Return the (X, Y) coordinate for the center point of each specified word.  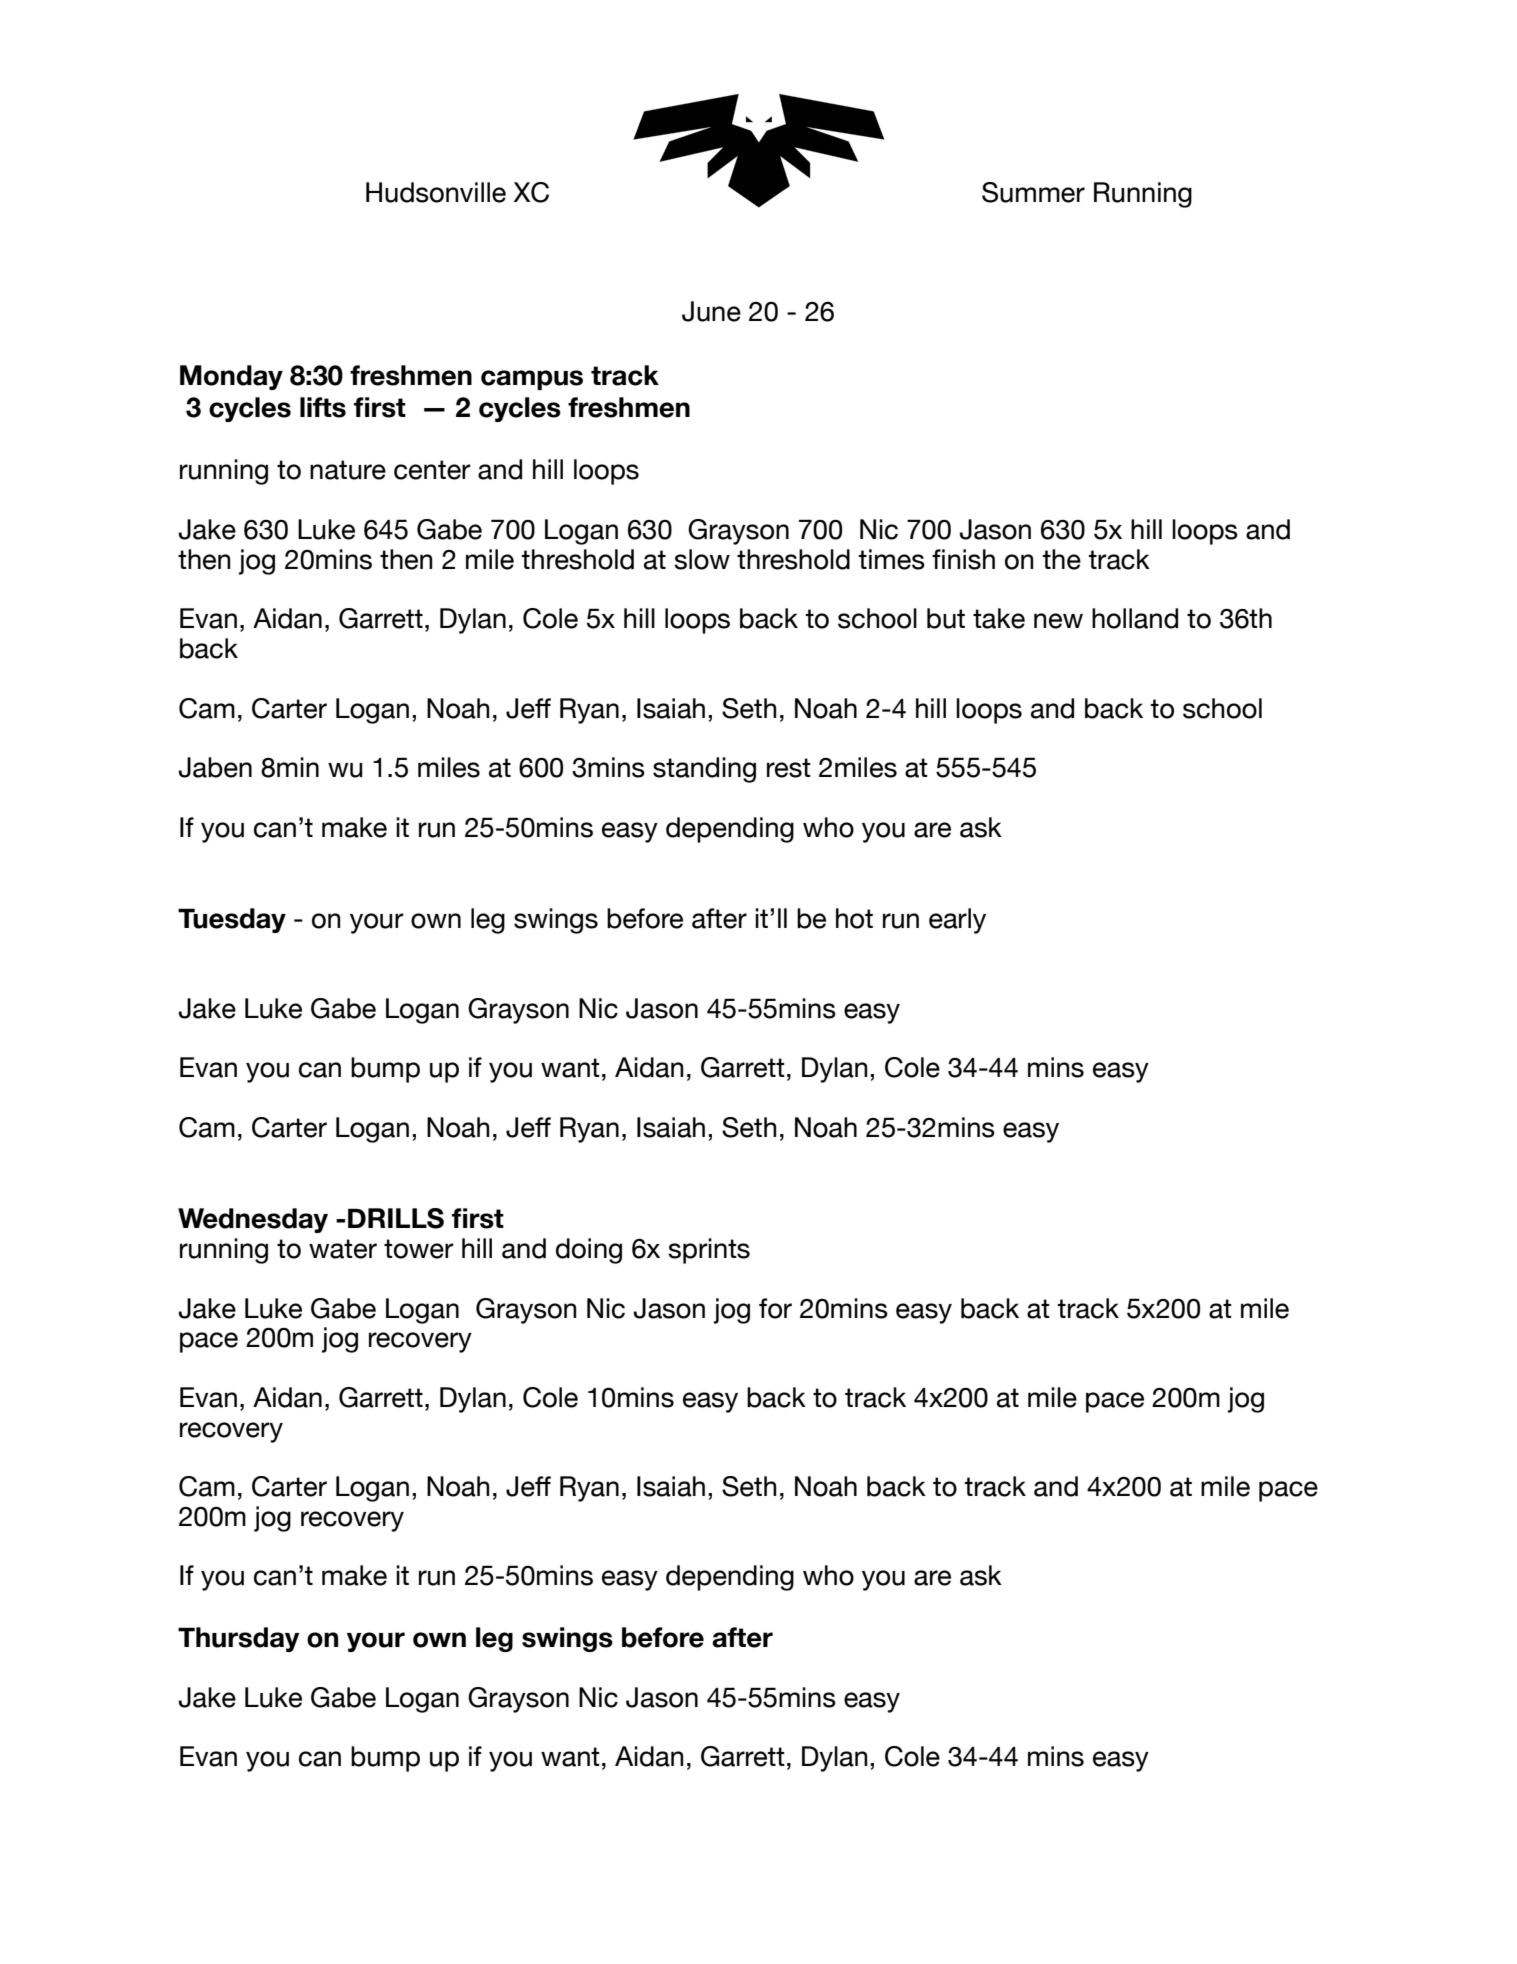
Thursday (239, 1639)
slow (702, 559)
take (999, 618)
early (957, 921)
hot (854, 918)
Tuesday (232, 920)
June (711, 311)
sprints (709, 1251)
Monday (231, 377)
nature (348, 470)
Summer (1033, 192)
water (343, 1249)
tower (419, 1249)
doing (589, 1251)
